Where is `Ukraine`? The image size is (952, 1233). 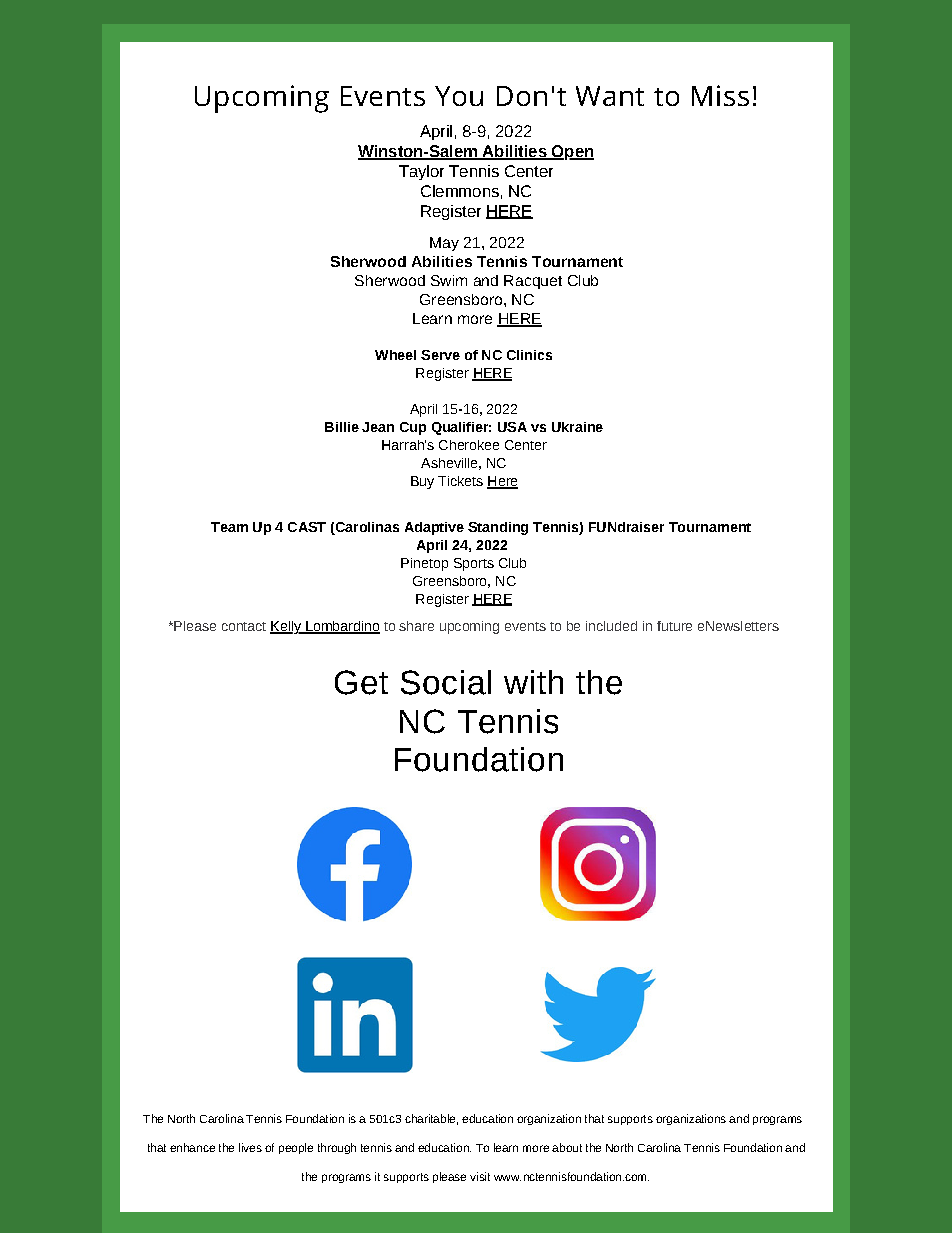 Ukraine is located at coordinates (577, 427).
